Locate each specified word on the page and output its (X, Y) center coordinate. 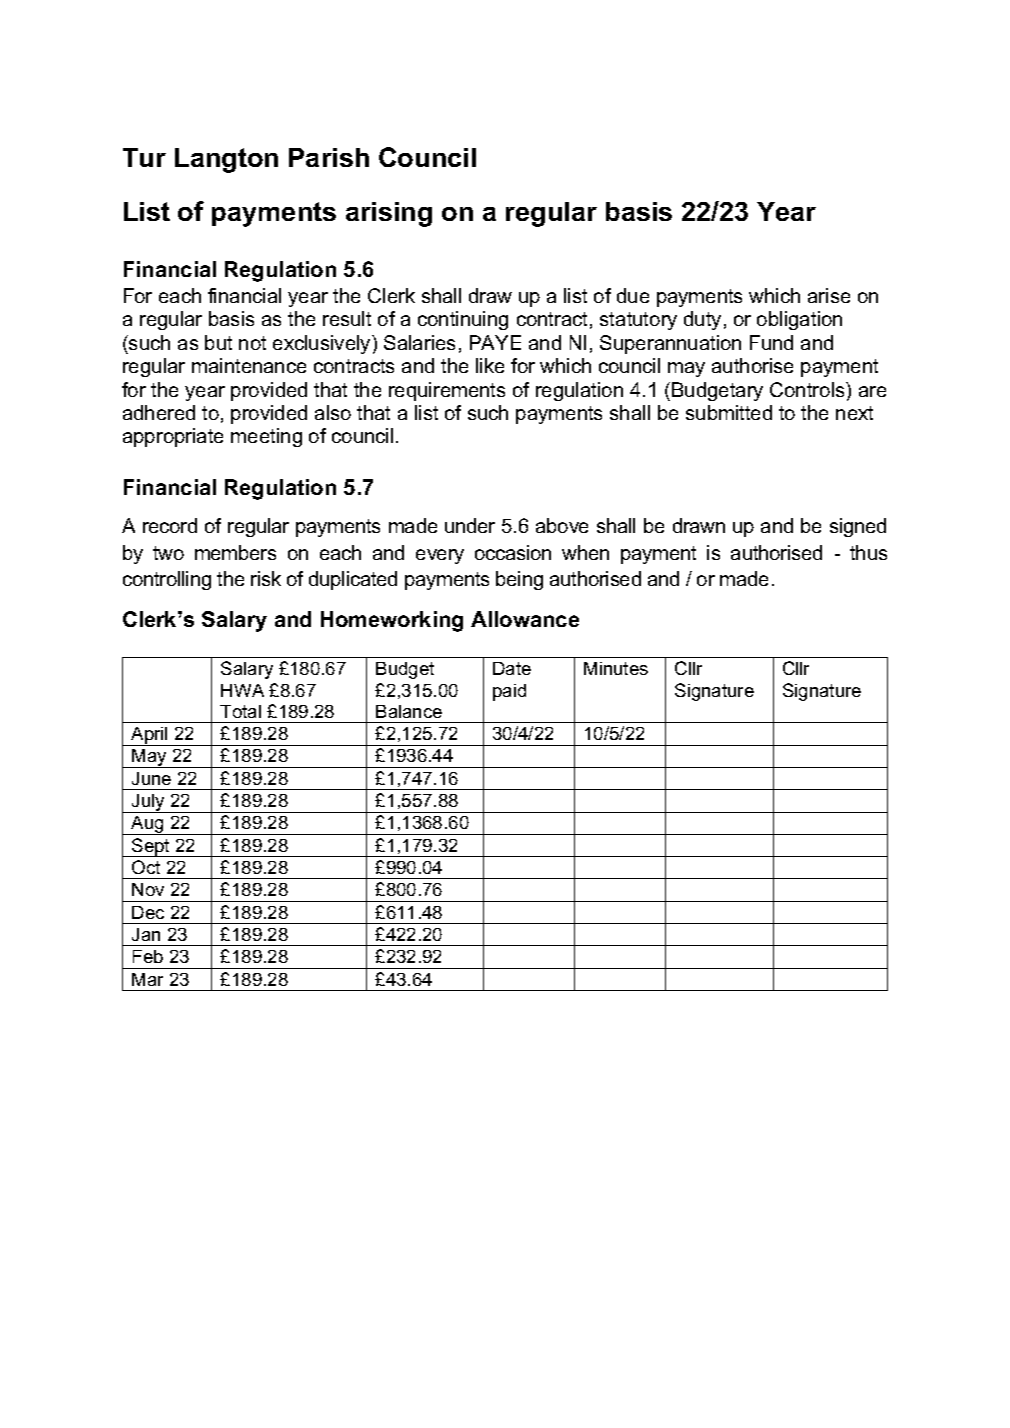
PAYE (495, 342)
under (470, 525)
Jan (146, 934)
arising (389, 214)
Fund (771, 342)
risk (266, 578)
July (148, 803)
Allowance (525, 619)
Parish (329, 157)
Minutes (616, 668)
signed (858, 527)
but (218, 342)
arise (829, 295)
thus (868, 552)
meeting (266, 437)
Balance (409, 711)
